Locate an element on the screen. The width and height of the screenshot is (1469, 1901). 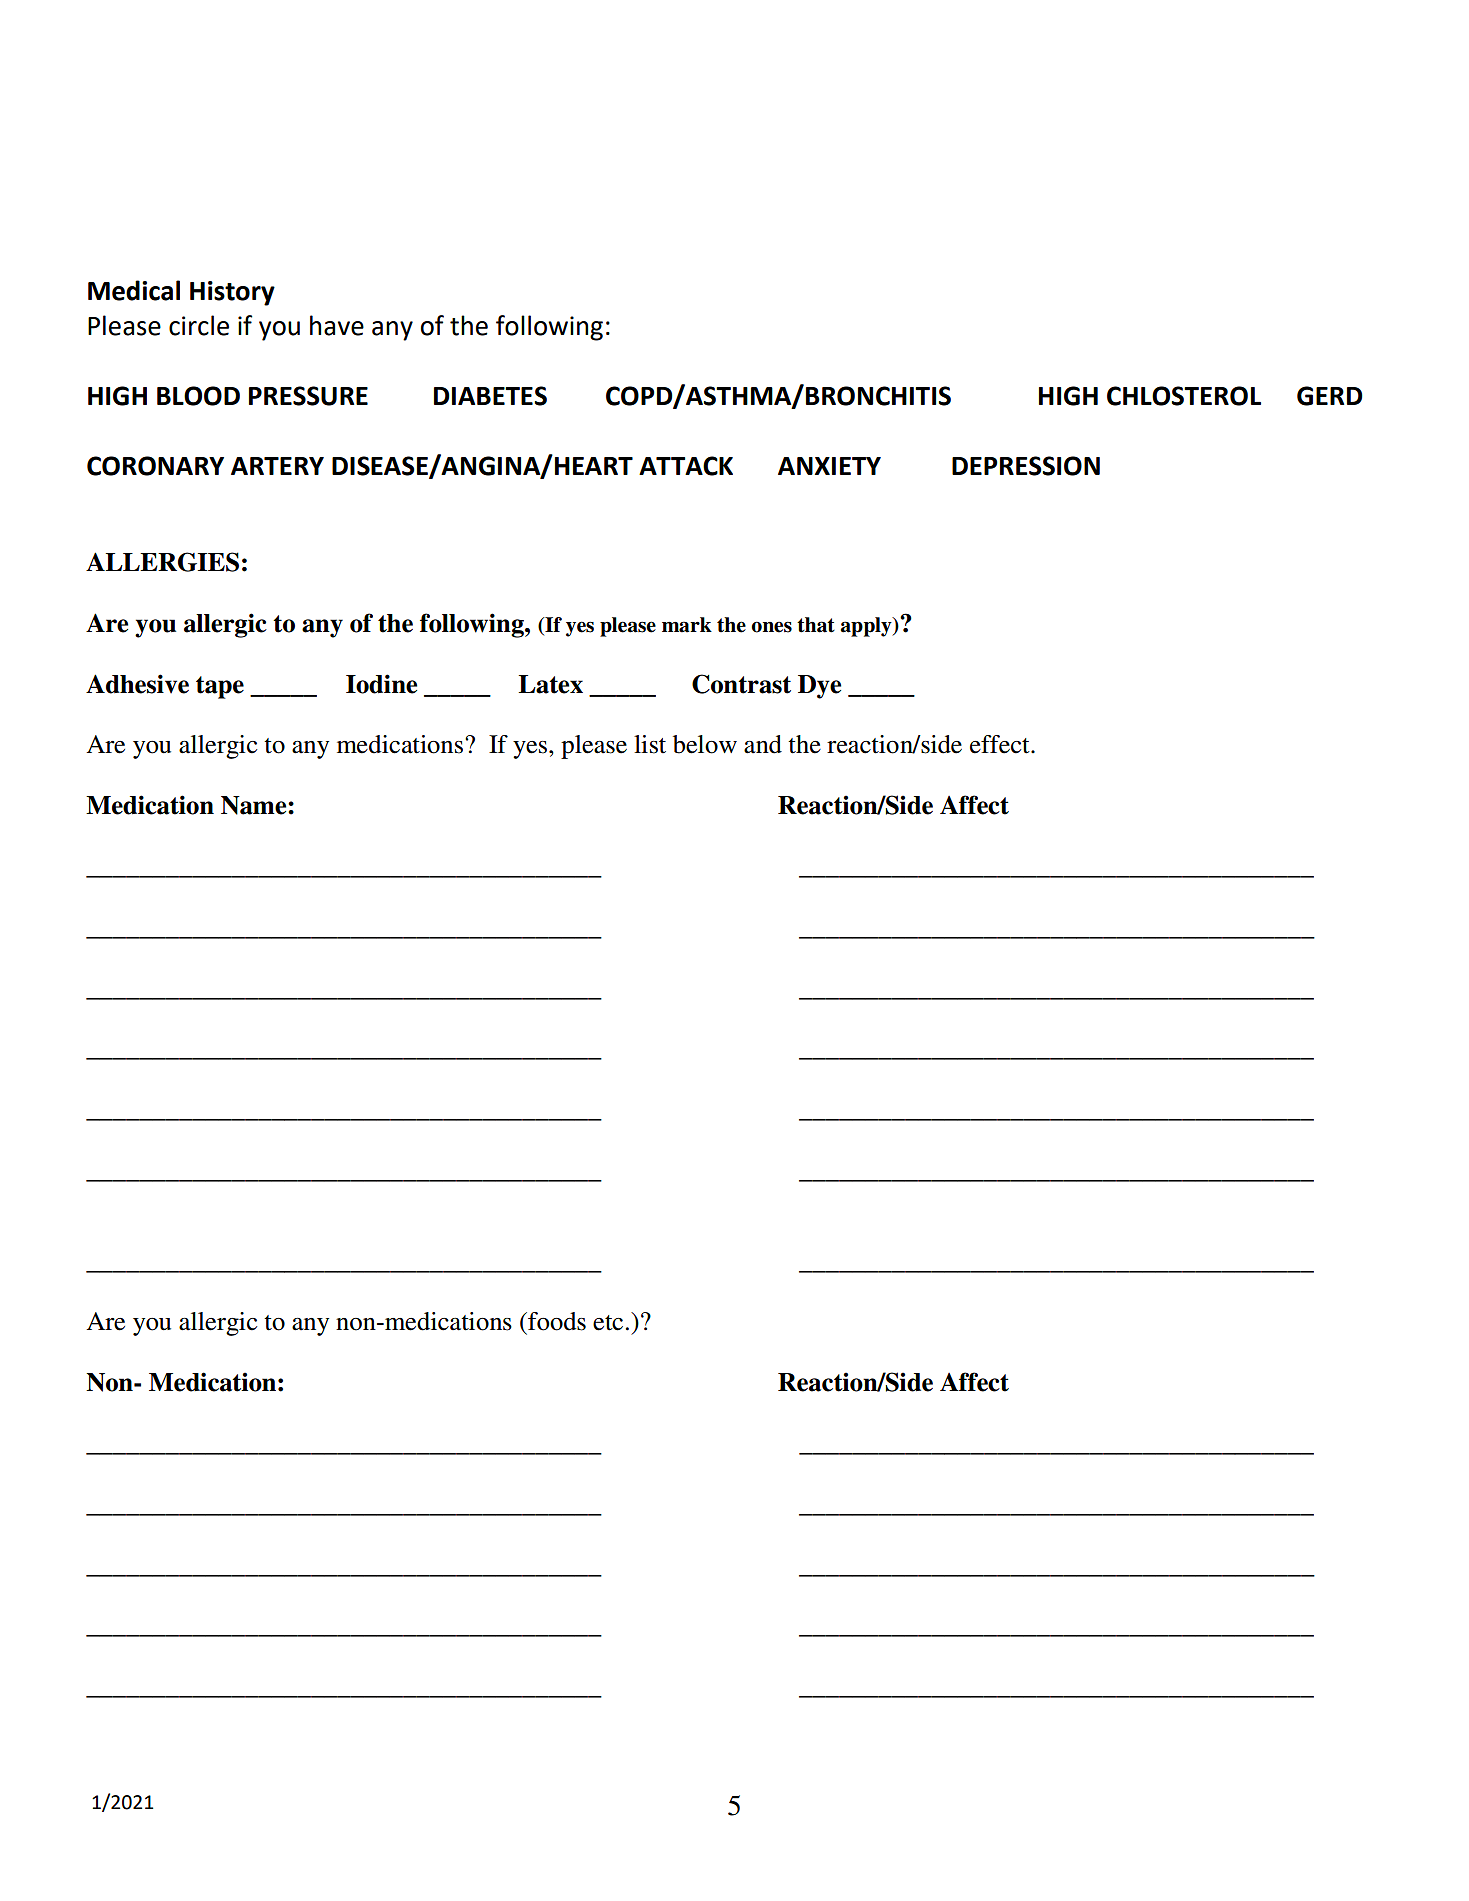
have is located at coordinates (337, 325).
